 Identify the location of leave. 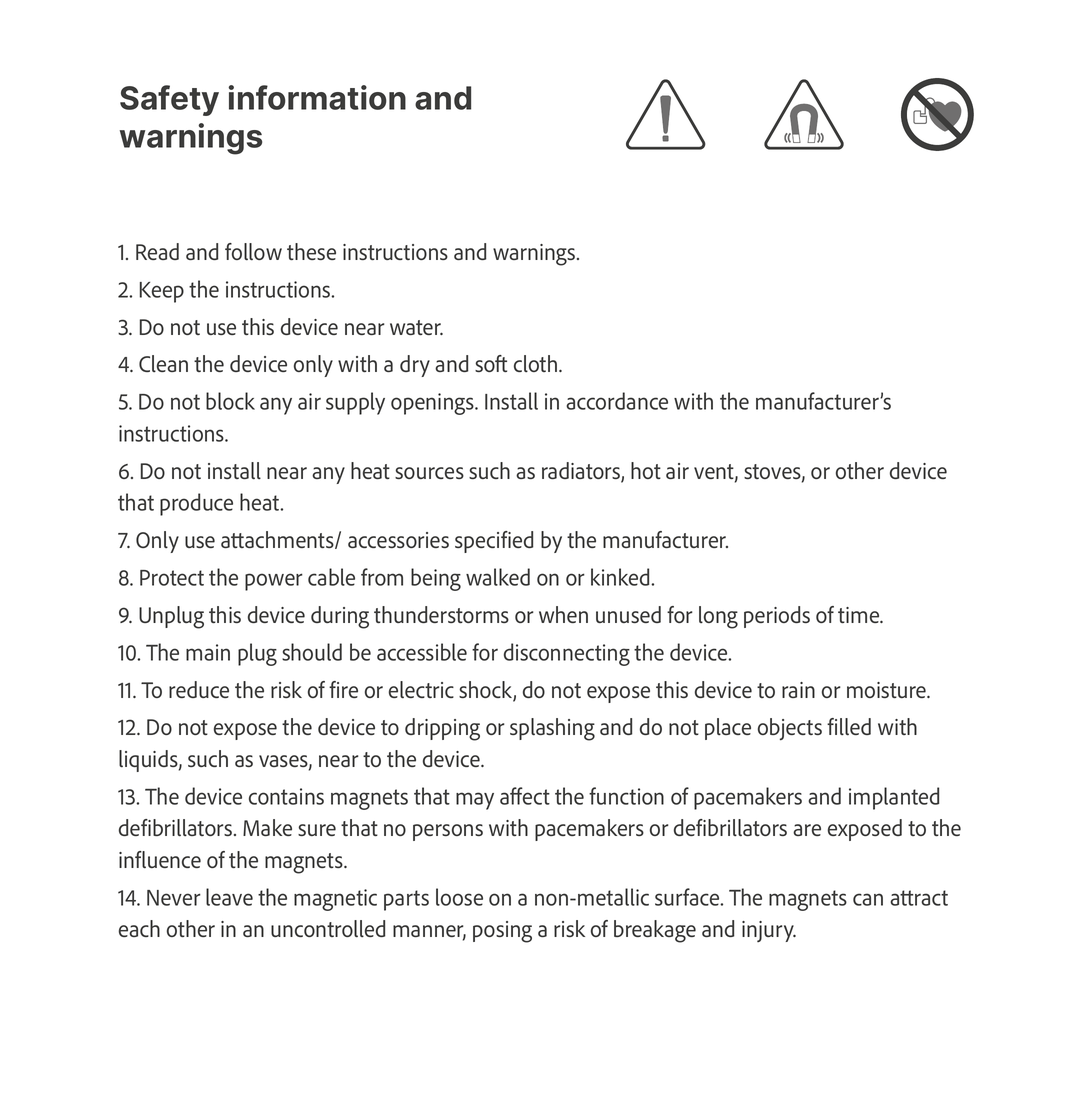
(229, 897).
